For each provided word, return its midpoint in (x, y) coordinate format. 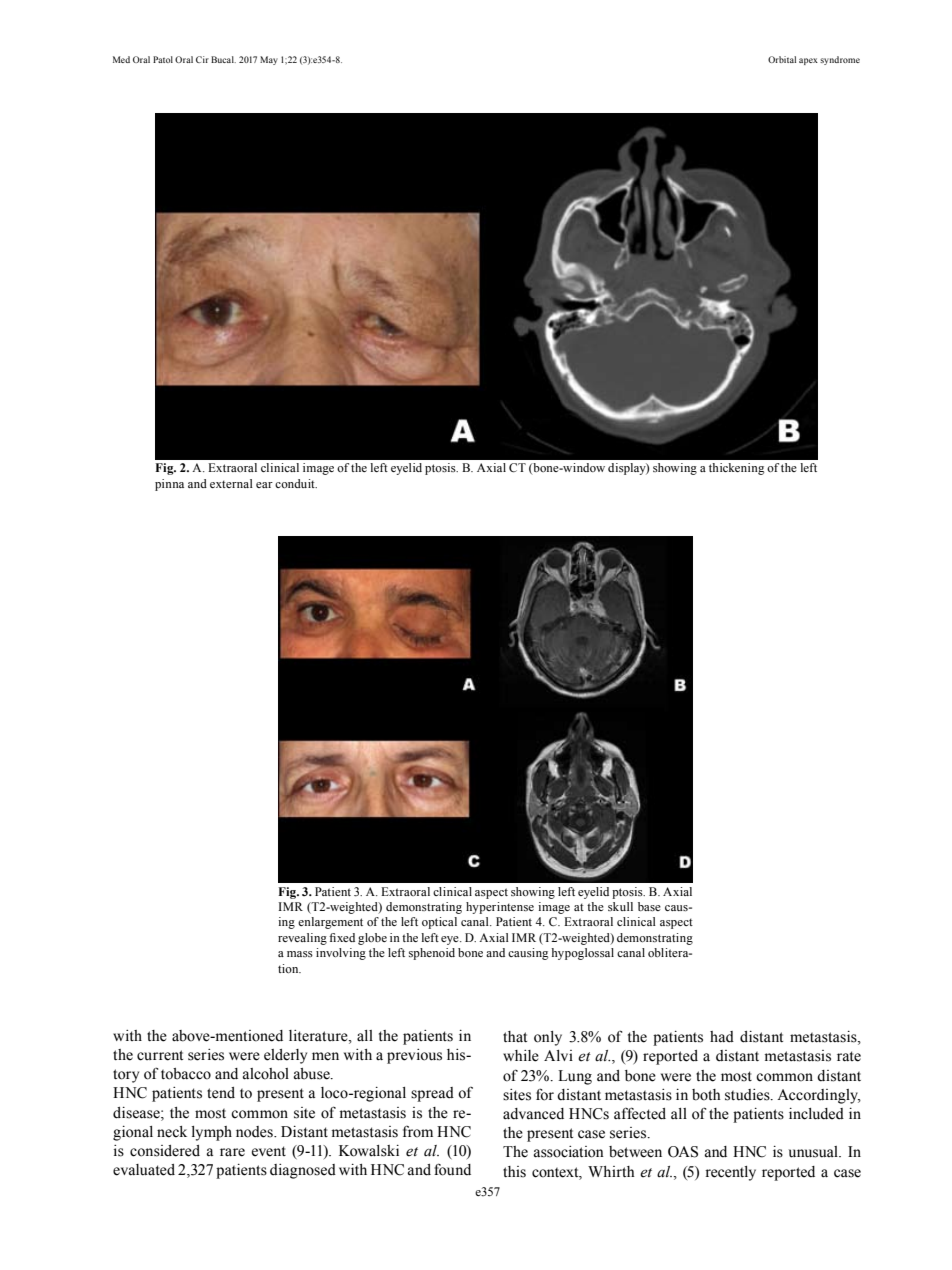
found (452, 1169)
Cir (202, 59)
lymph (212, 1133)
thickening (736, 469)
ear (264, 485)
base (649, 906)
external (231, 483)
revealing (302, 939)
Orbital (782, 59)
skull (620, 906)
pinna (169, 485)
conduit (296, 483)
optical (439, 923)
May (269, 60)
